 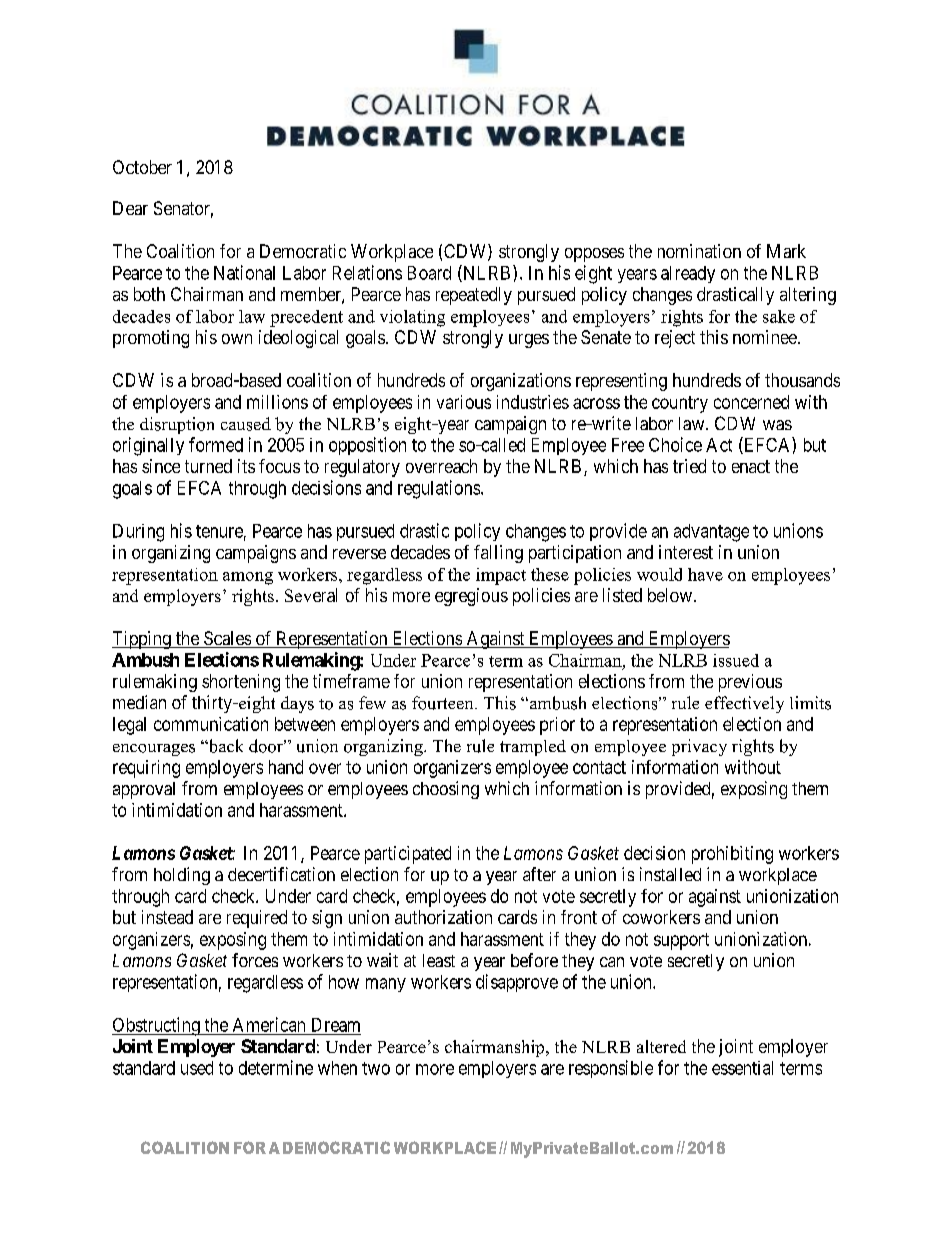 What do you see at coordinates (182, 876) in the page?
I see `holding` at bounding box center [182, 876].
